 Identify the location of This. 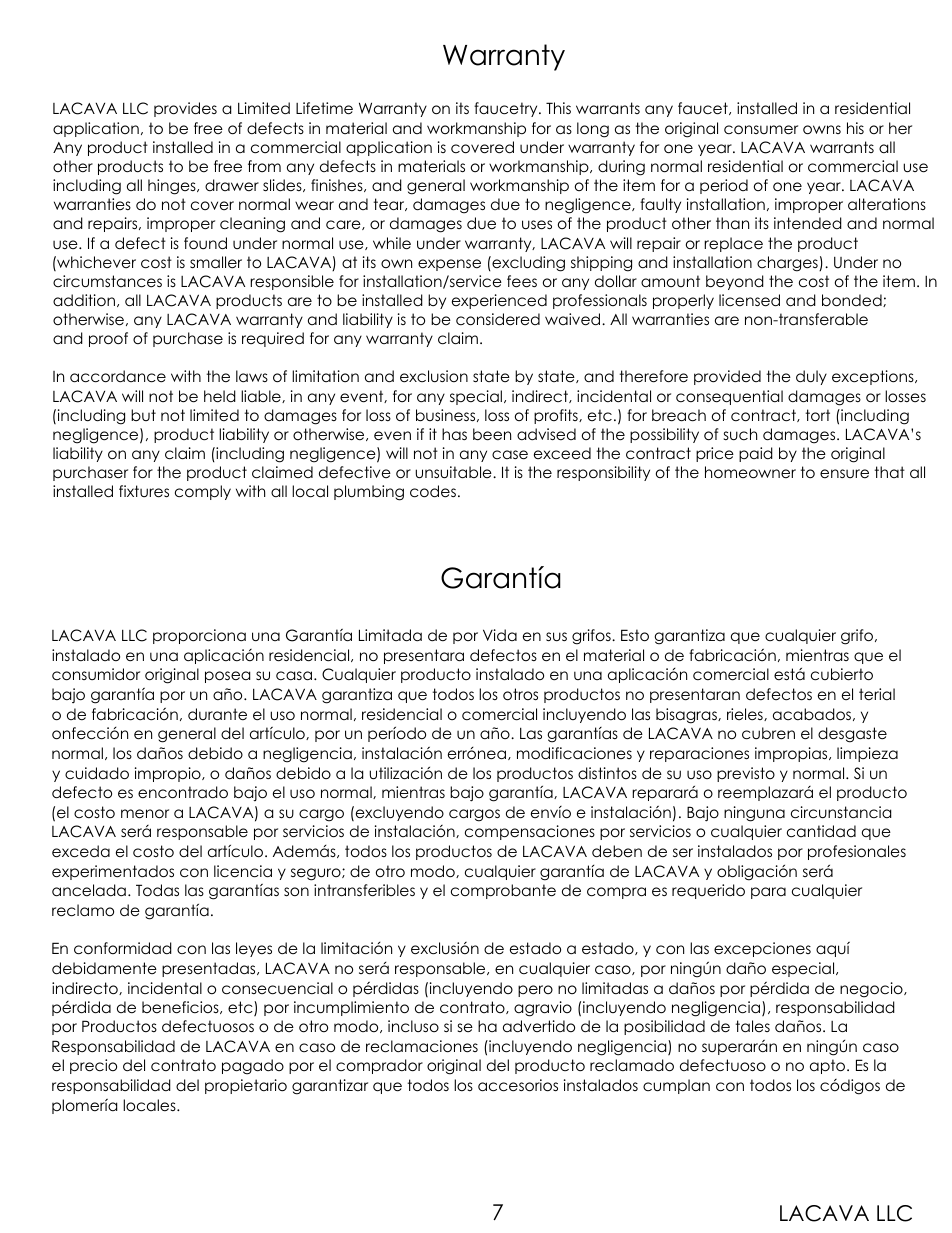
(558, 108).
